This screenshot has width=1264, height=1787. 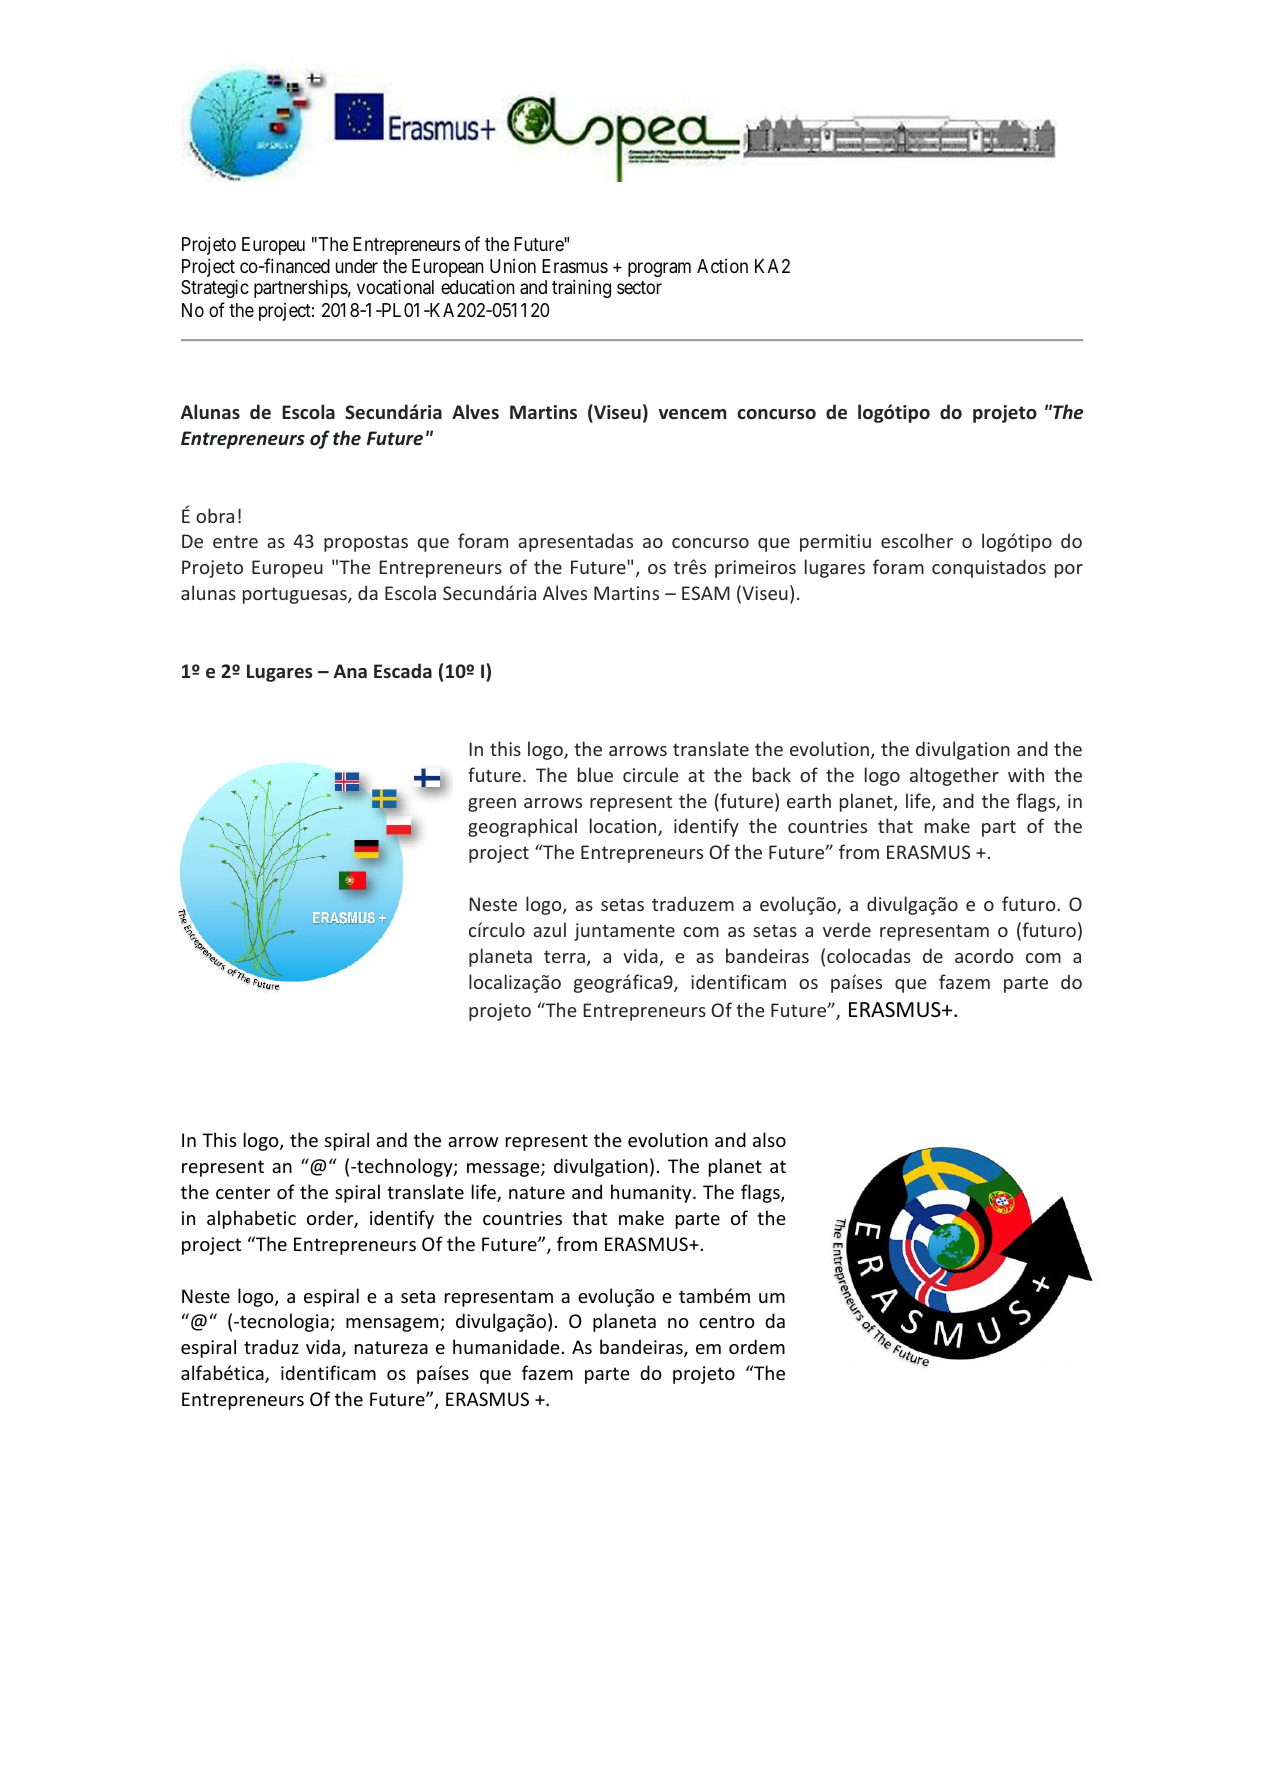 What do you see at coordinates (727, 1321) in the screenshot?
I see `centro` at bounding box center [727, 1321].
